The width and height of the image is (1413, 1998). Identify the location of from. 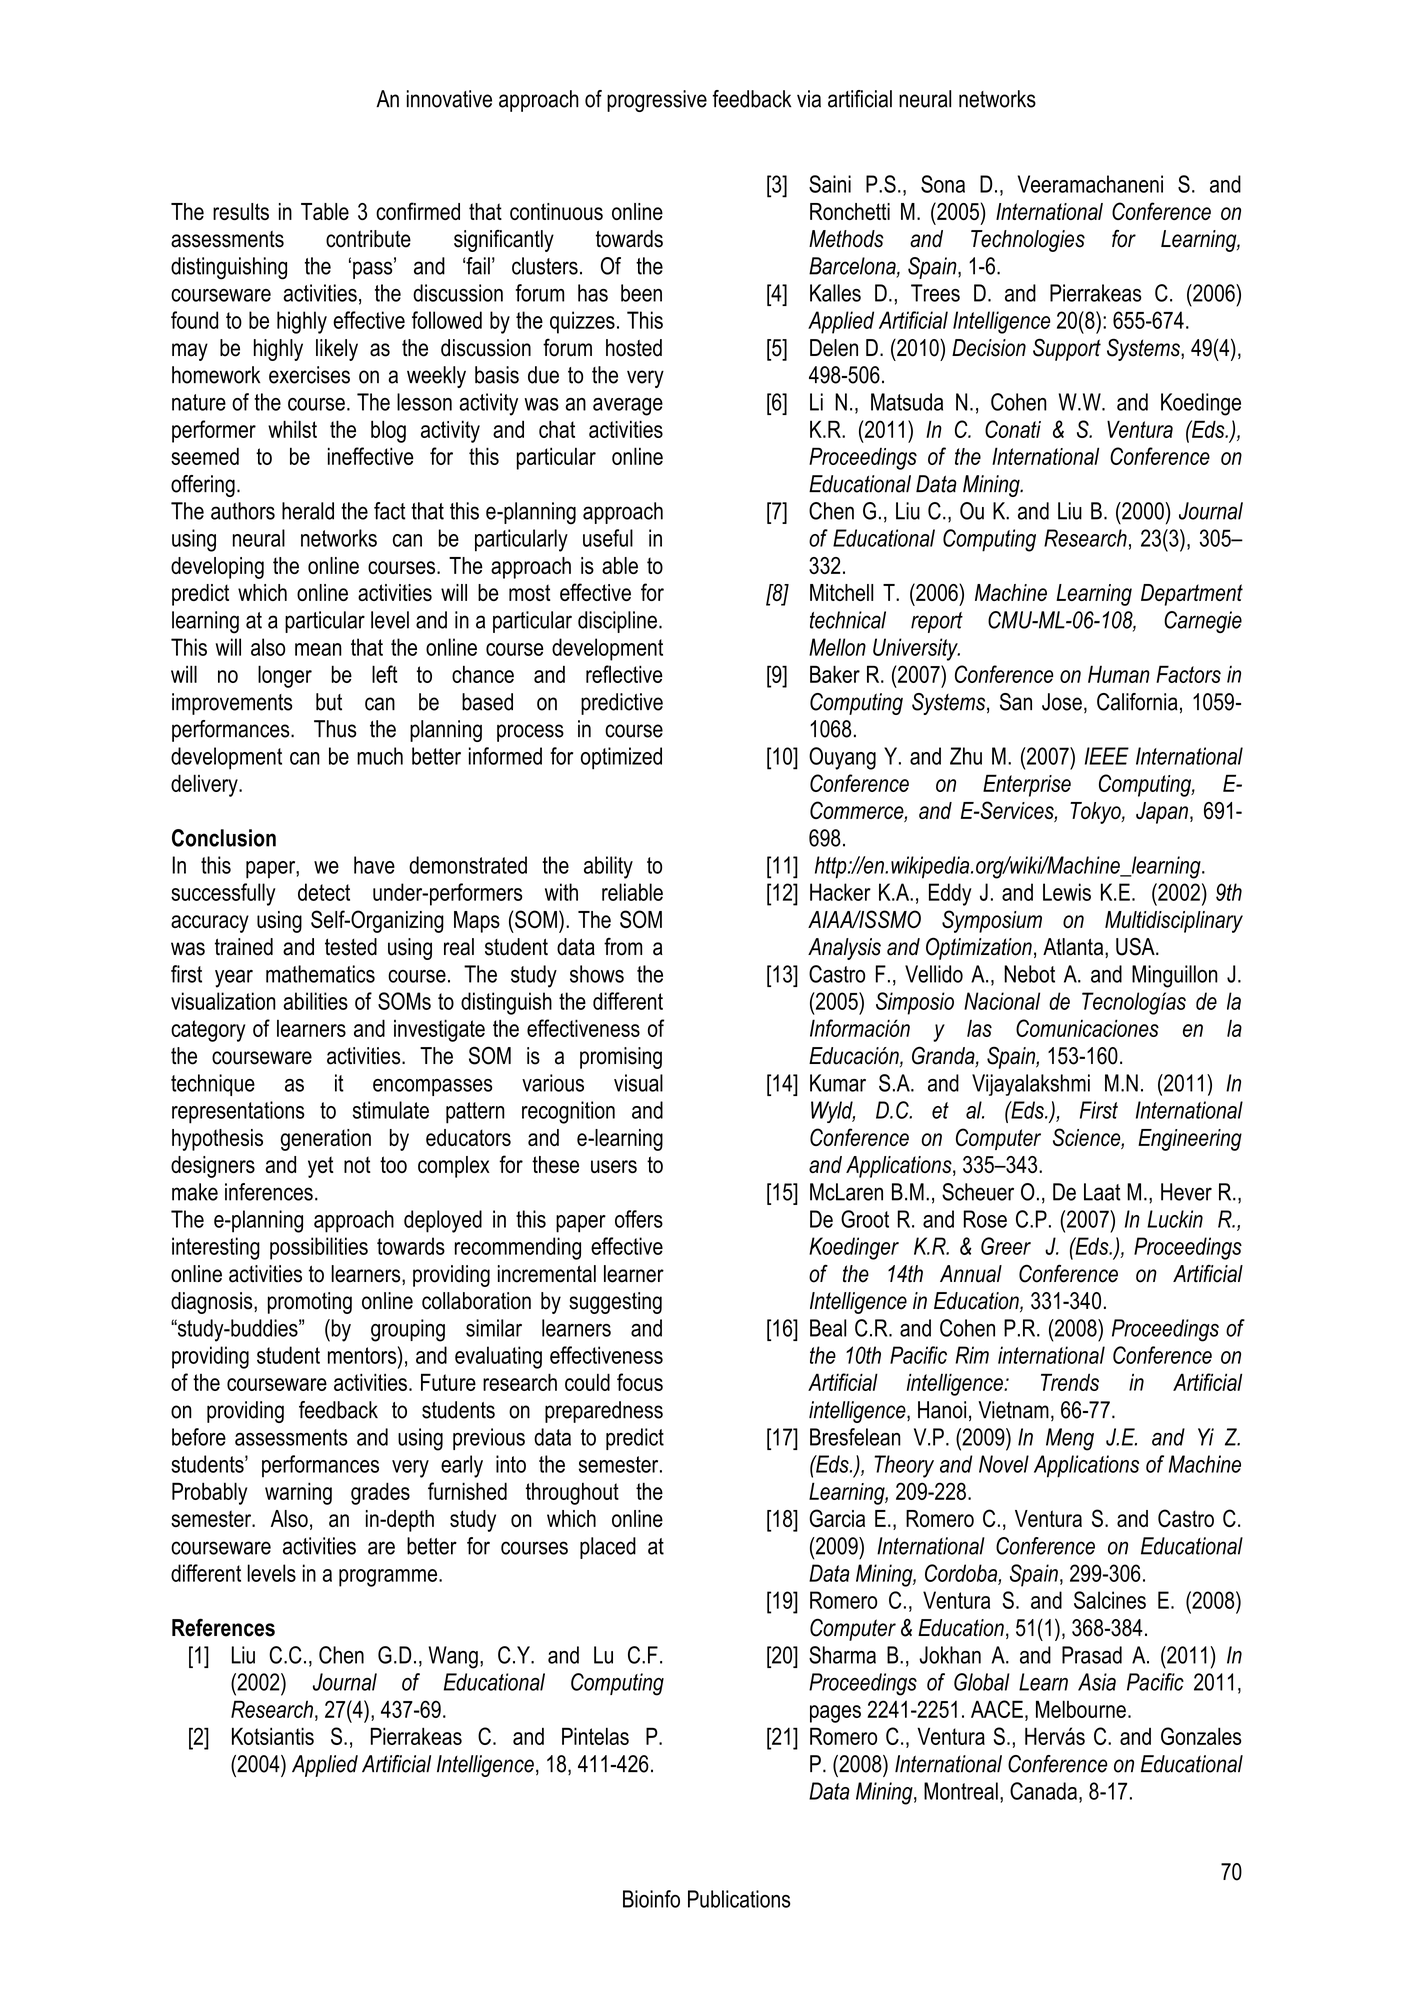
(623, 946).
